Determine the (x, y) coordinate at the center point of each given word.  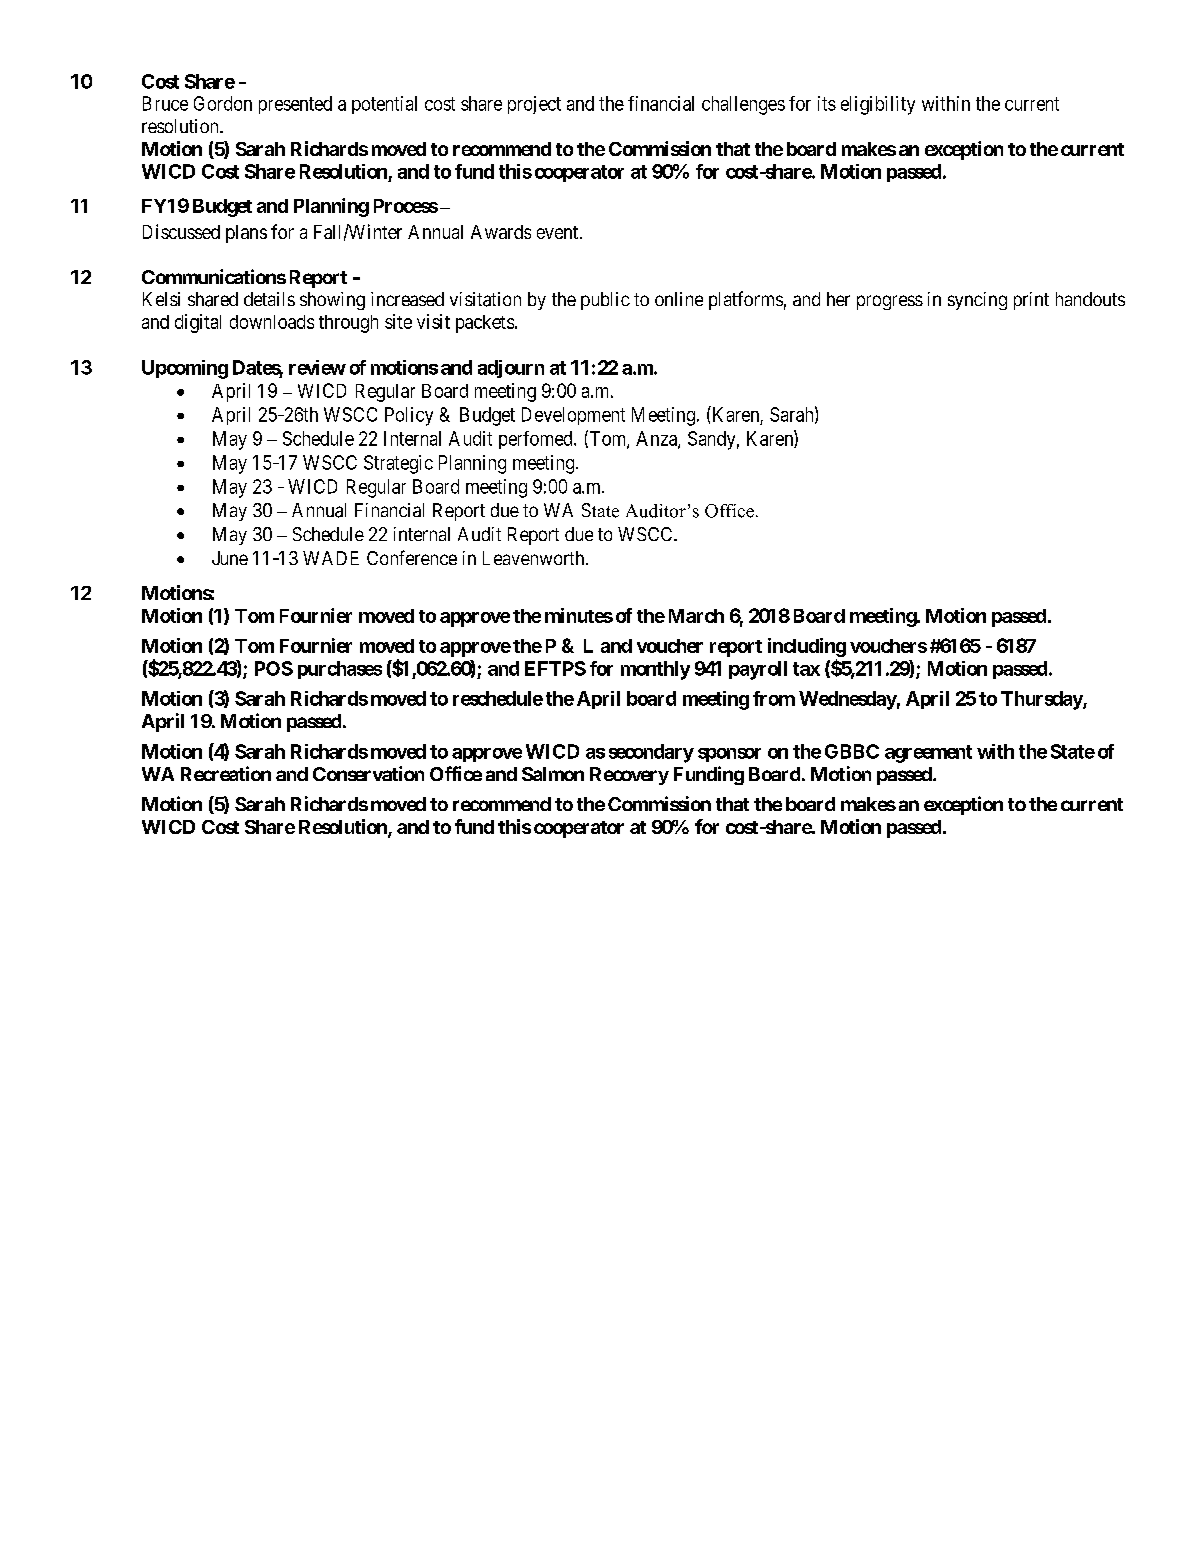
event (559, 232)
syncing (977, 301)
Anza (657, 439)
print (1031, 301)
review (317, 367)
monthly (655, 670)
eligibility (878, 105)
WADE (331, 558)
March (696, 616)
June (230, 558)
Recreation (226, 773)
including (807, 647)
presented (295, 105)
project (534, 105)
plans (246, 234)
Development (573, 416)
